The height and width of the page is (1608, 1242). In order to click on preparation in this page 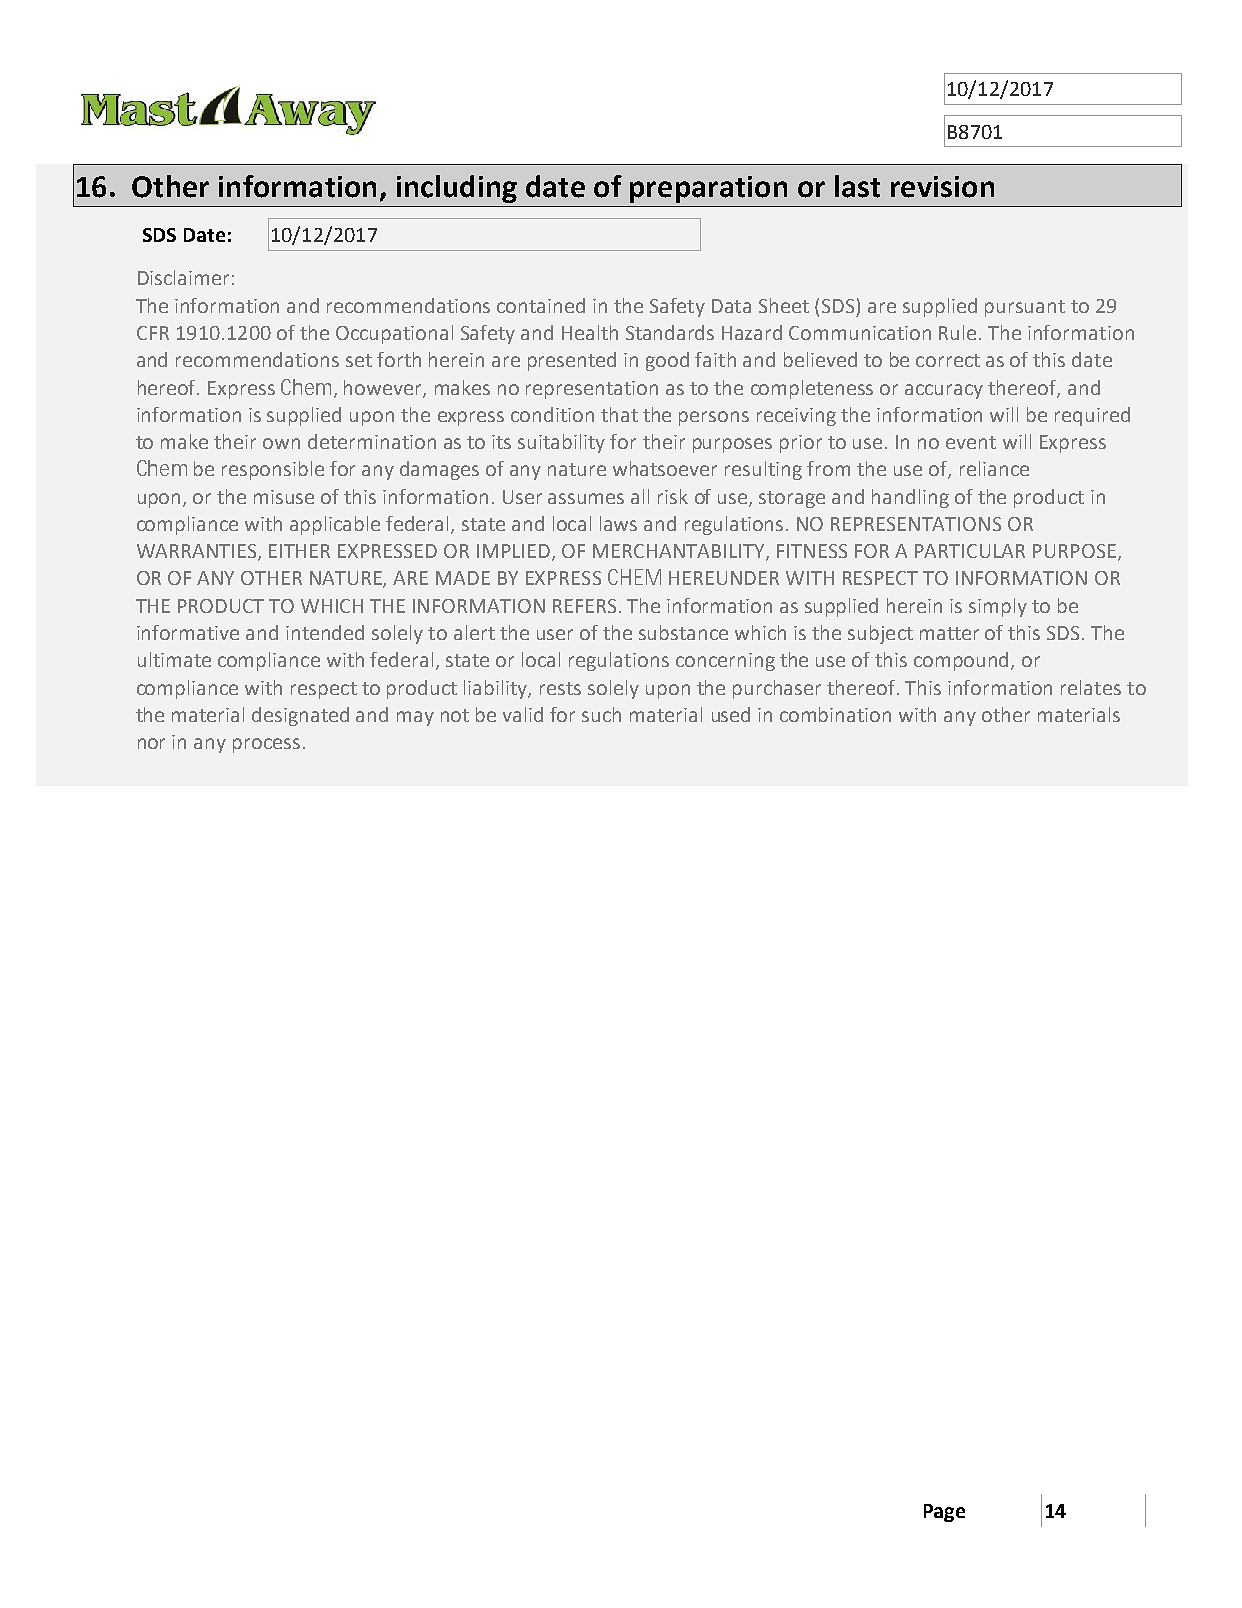, I will do `click(708, 189)`.
